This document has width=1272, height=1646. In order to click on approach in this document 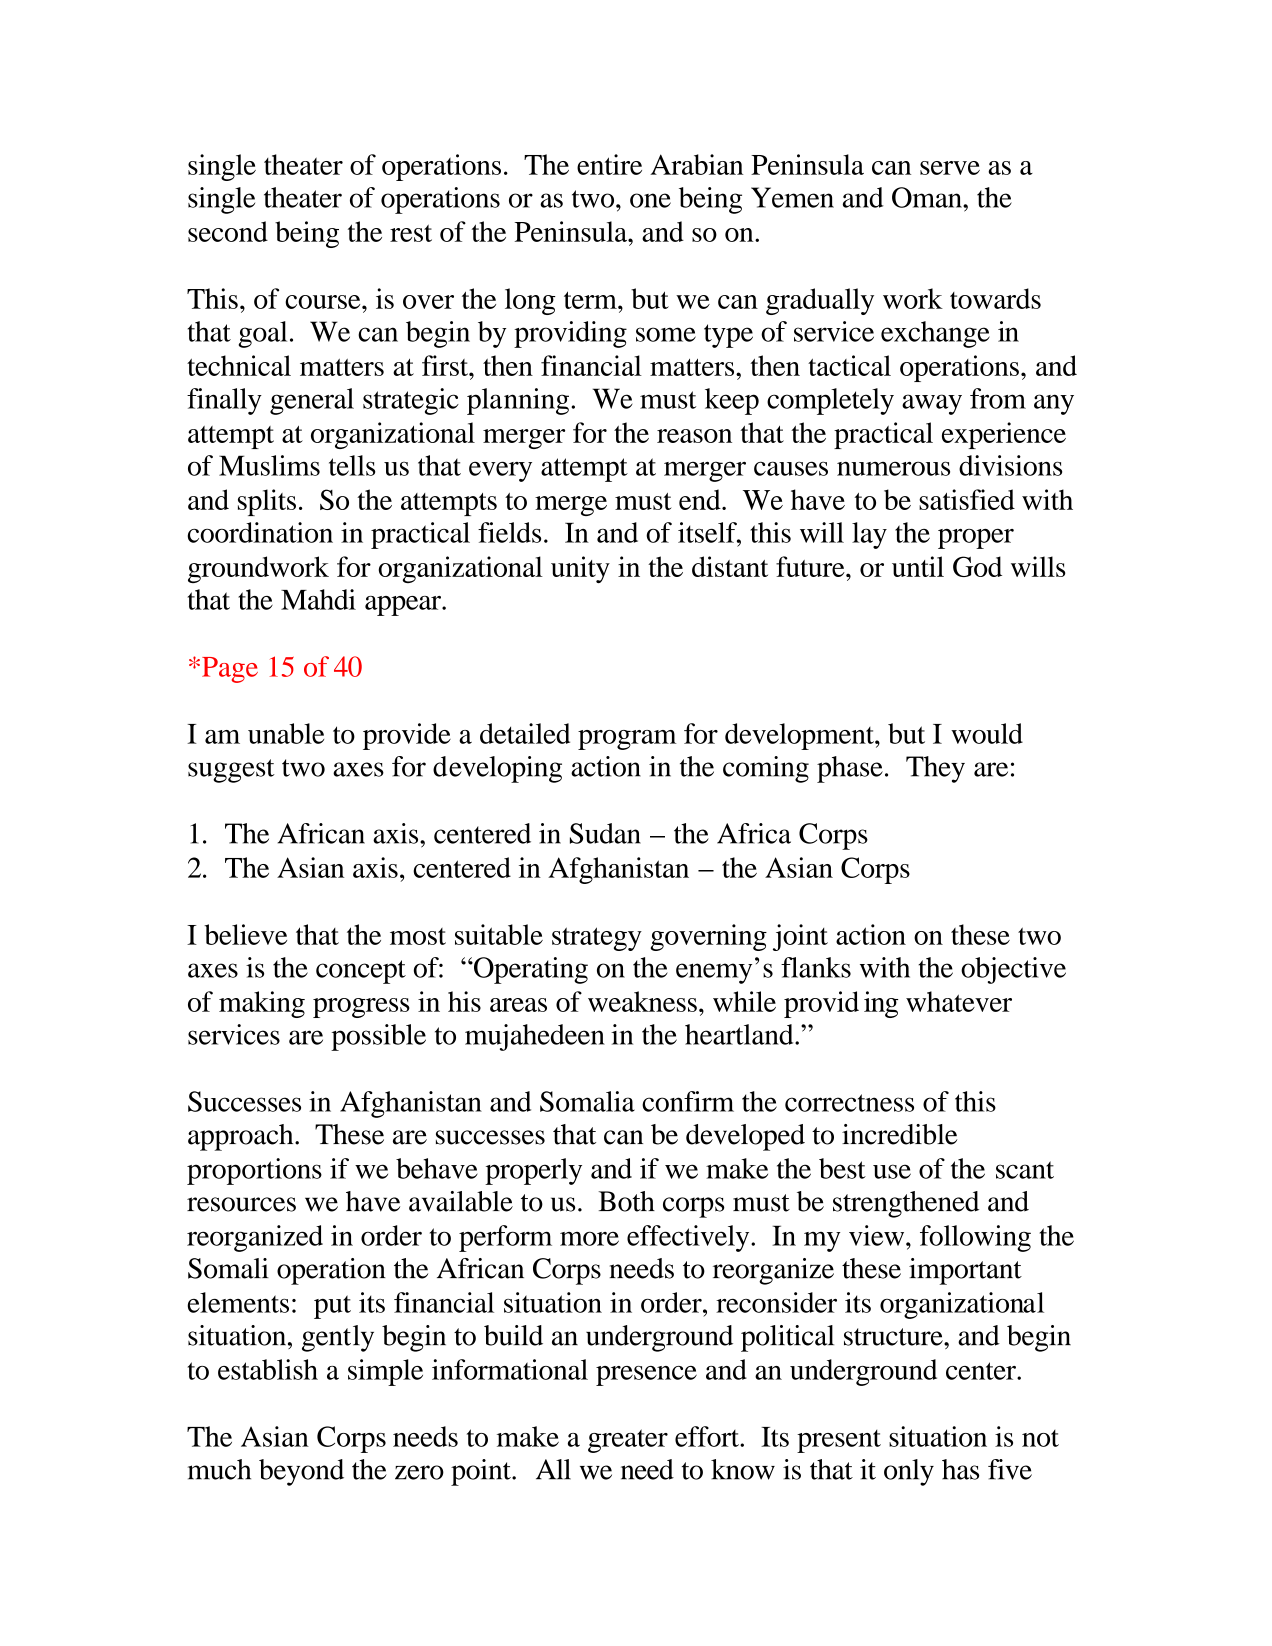, I will do `click(242, 1137)`.
